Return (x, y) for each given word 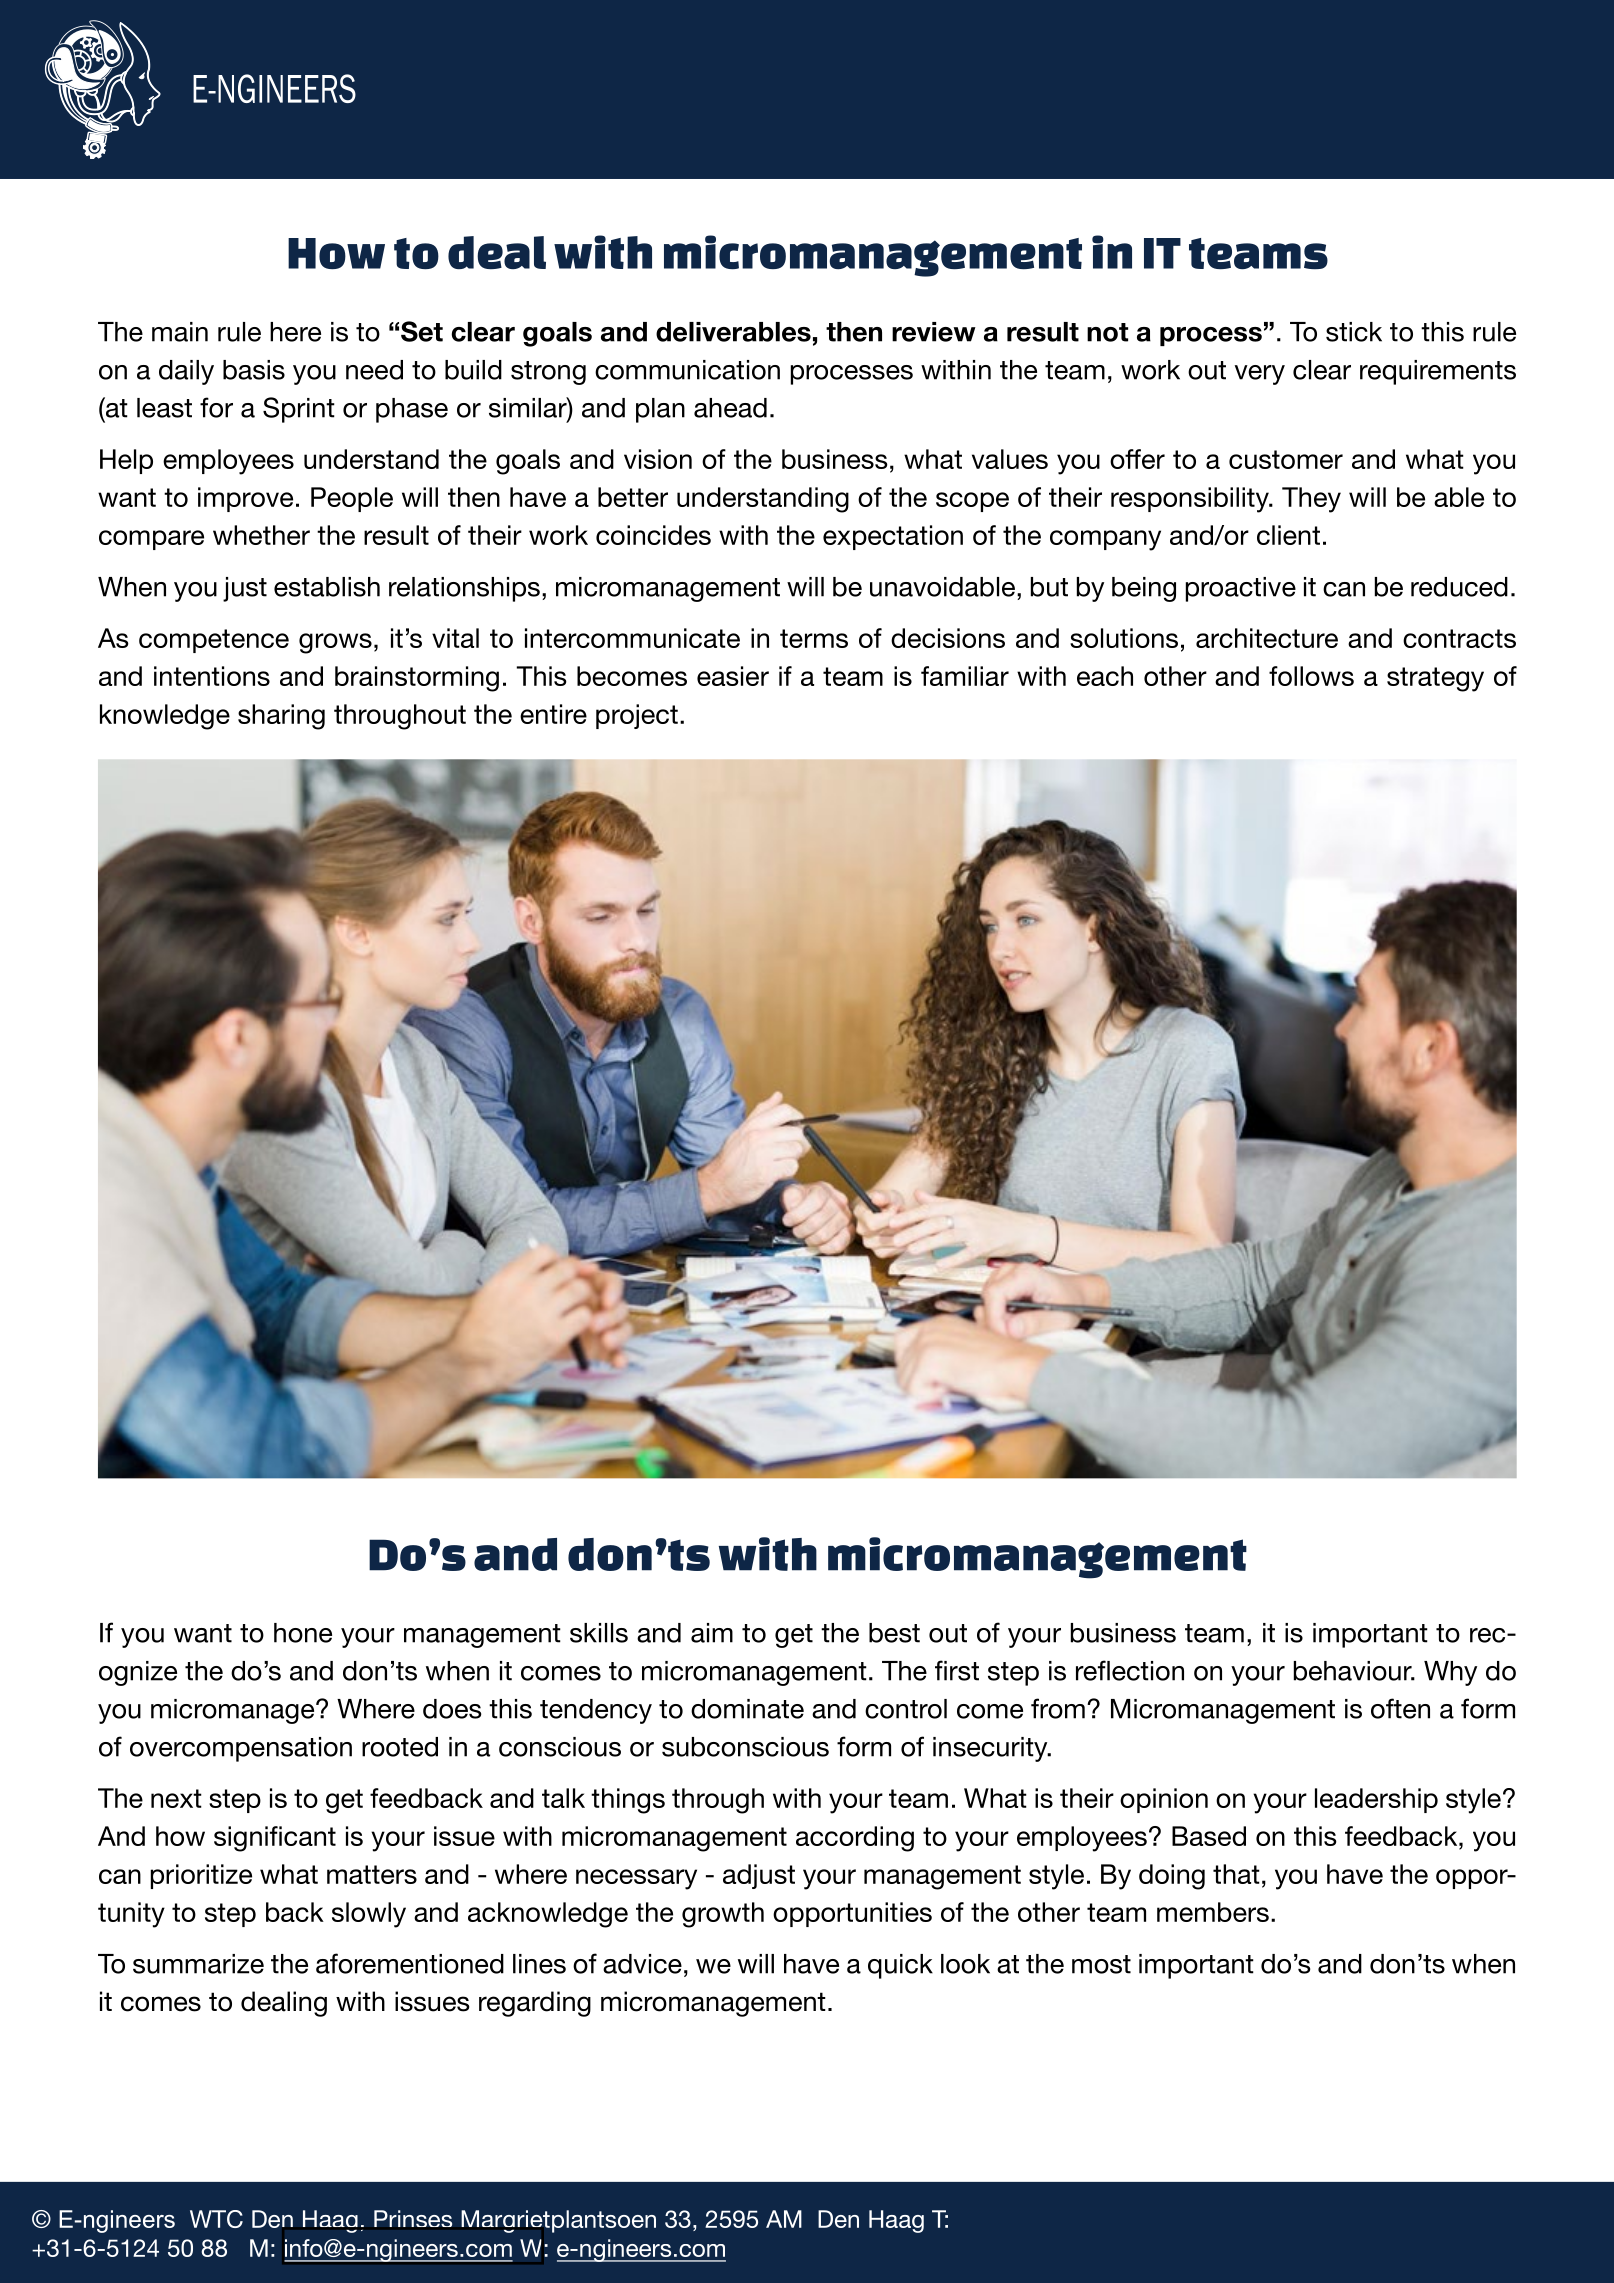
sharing (281, 717)
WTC (216, 2219)
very (1260, 375)
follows (1311, 676)
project (637, 716)
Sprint (299, 410)
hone (303, 1633)
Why (1450, 1673)
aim (712, 1633)
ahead (730, 408)
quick (900, 1966)
